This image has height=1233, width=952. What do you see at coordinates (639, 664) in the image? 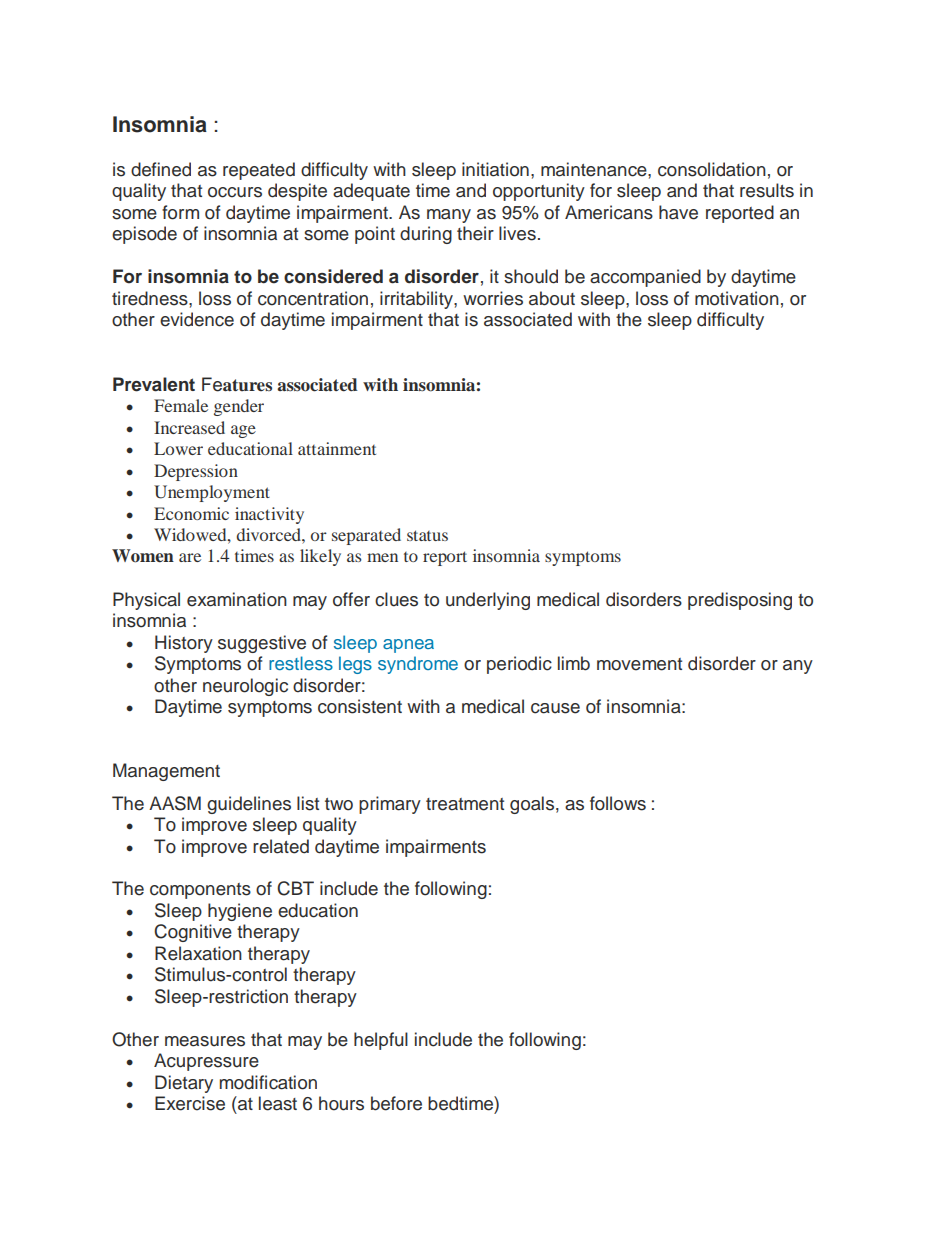
I see `movement` at bounding box center [639, 664].
